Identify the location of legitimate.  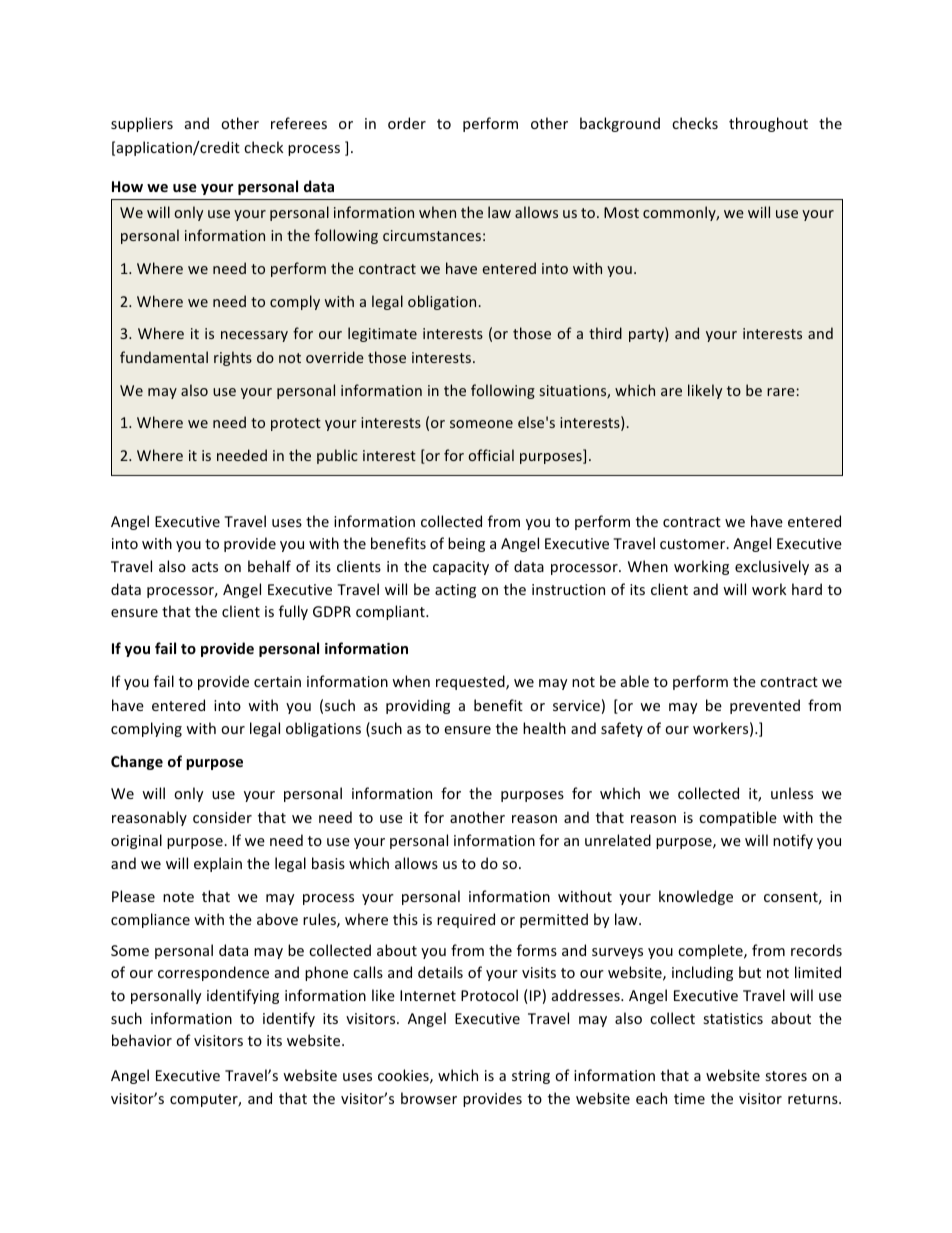
(382, 334).
